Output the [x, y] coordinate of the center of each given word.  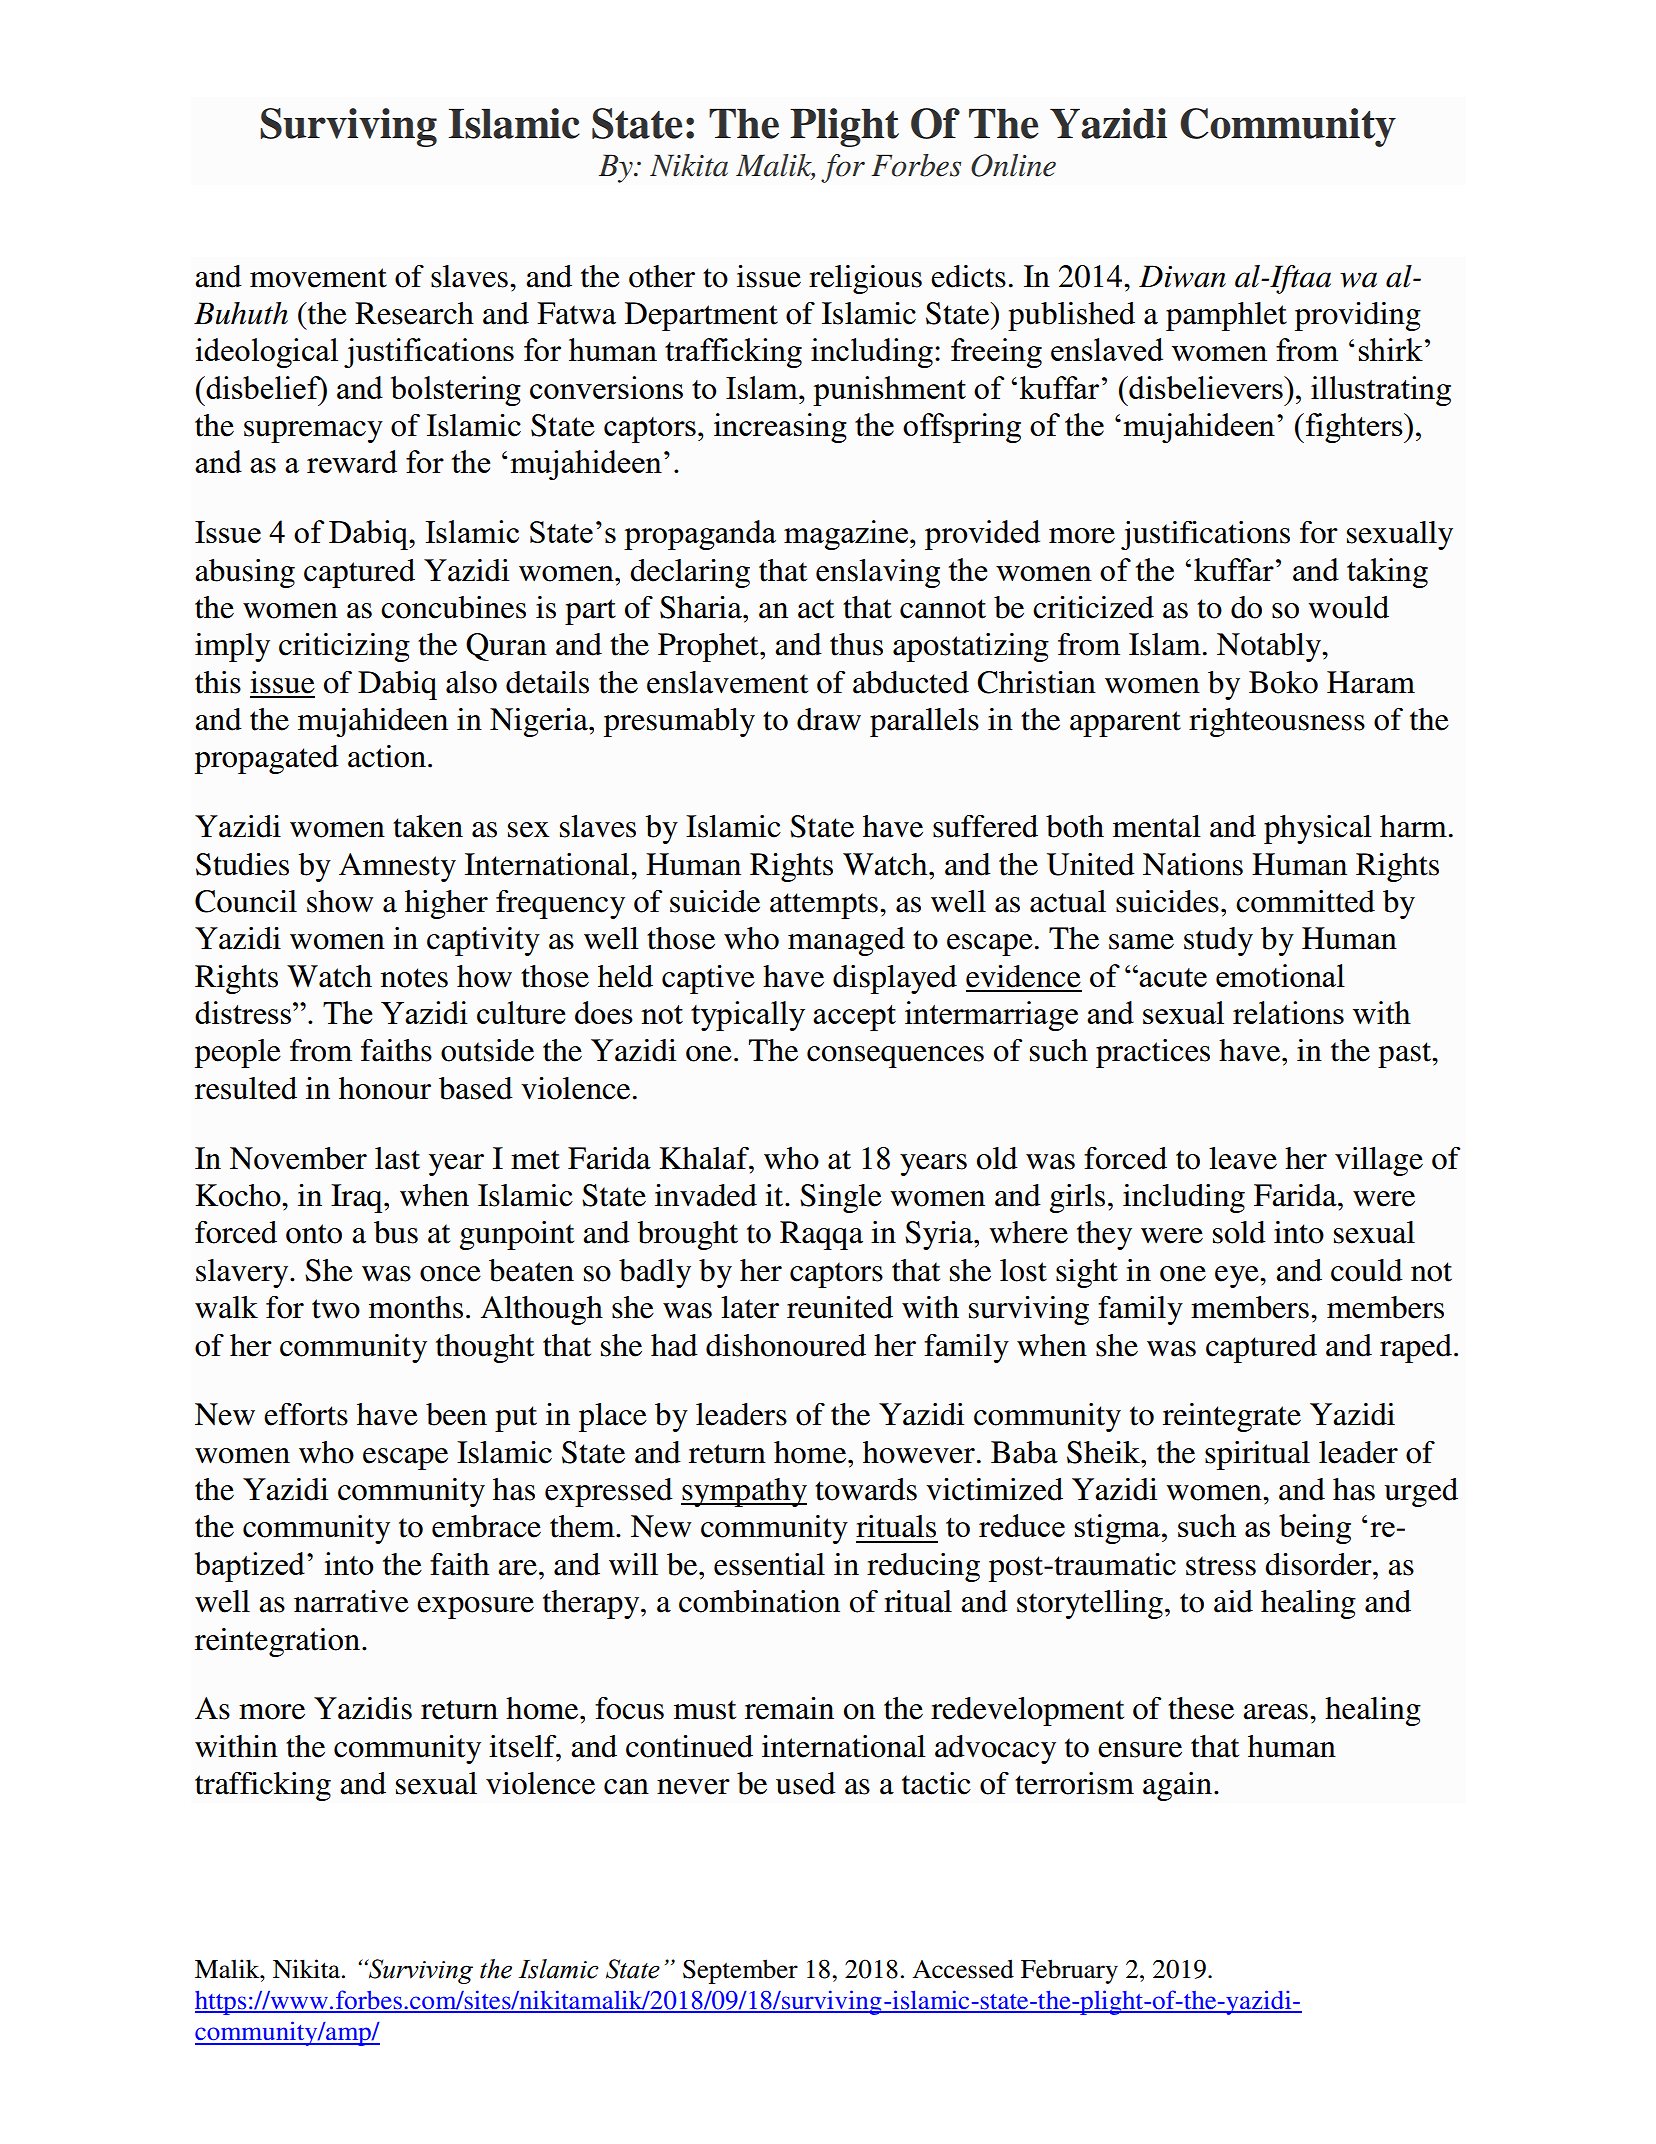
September [740, 1971]
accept [854, 1018]
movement [318, 278]
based [476, 1088]
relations [1288, 1012]
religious [865, 279]
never [693, 1787]
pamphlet [1226, 316]
